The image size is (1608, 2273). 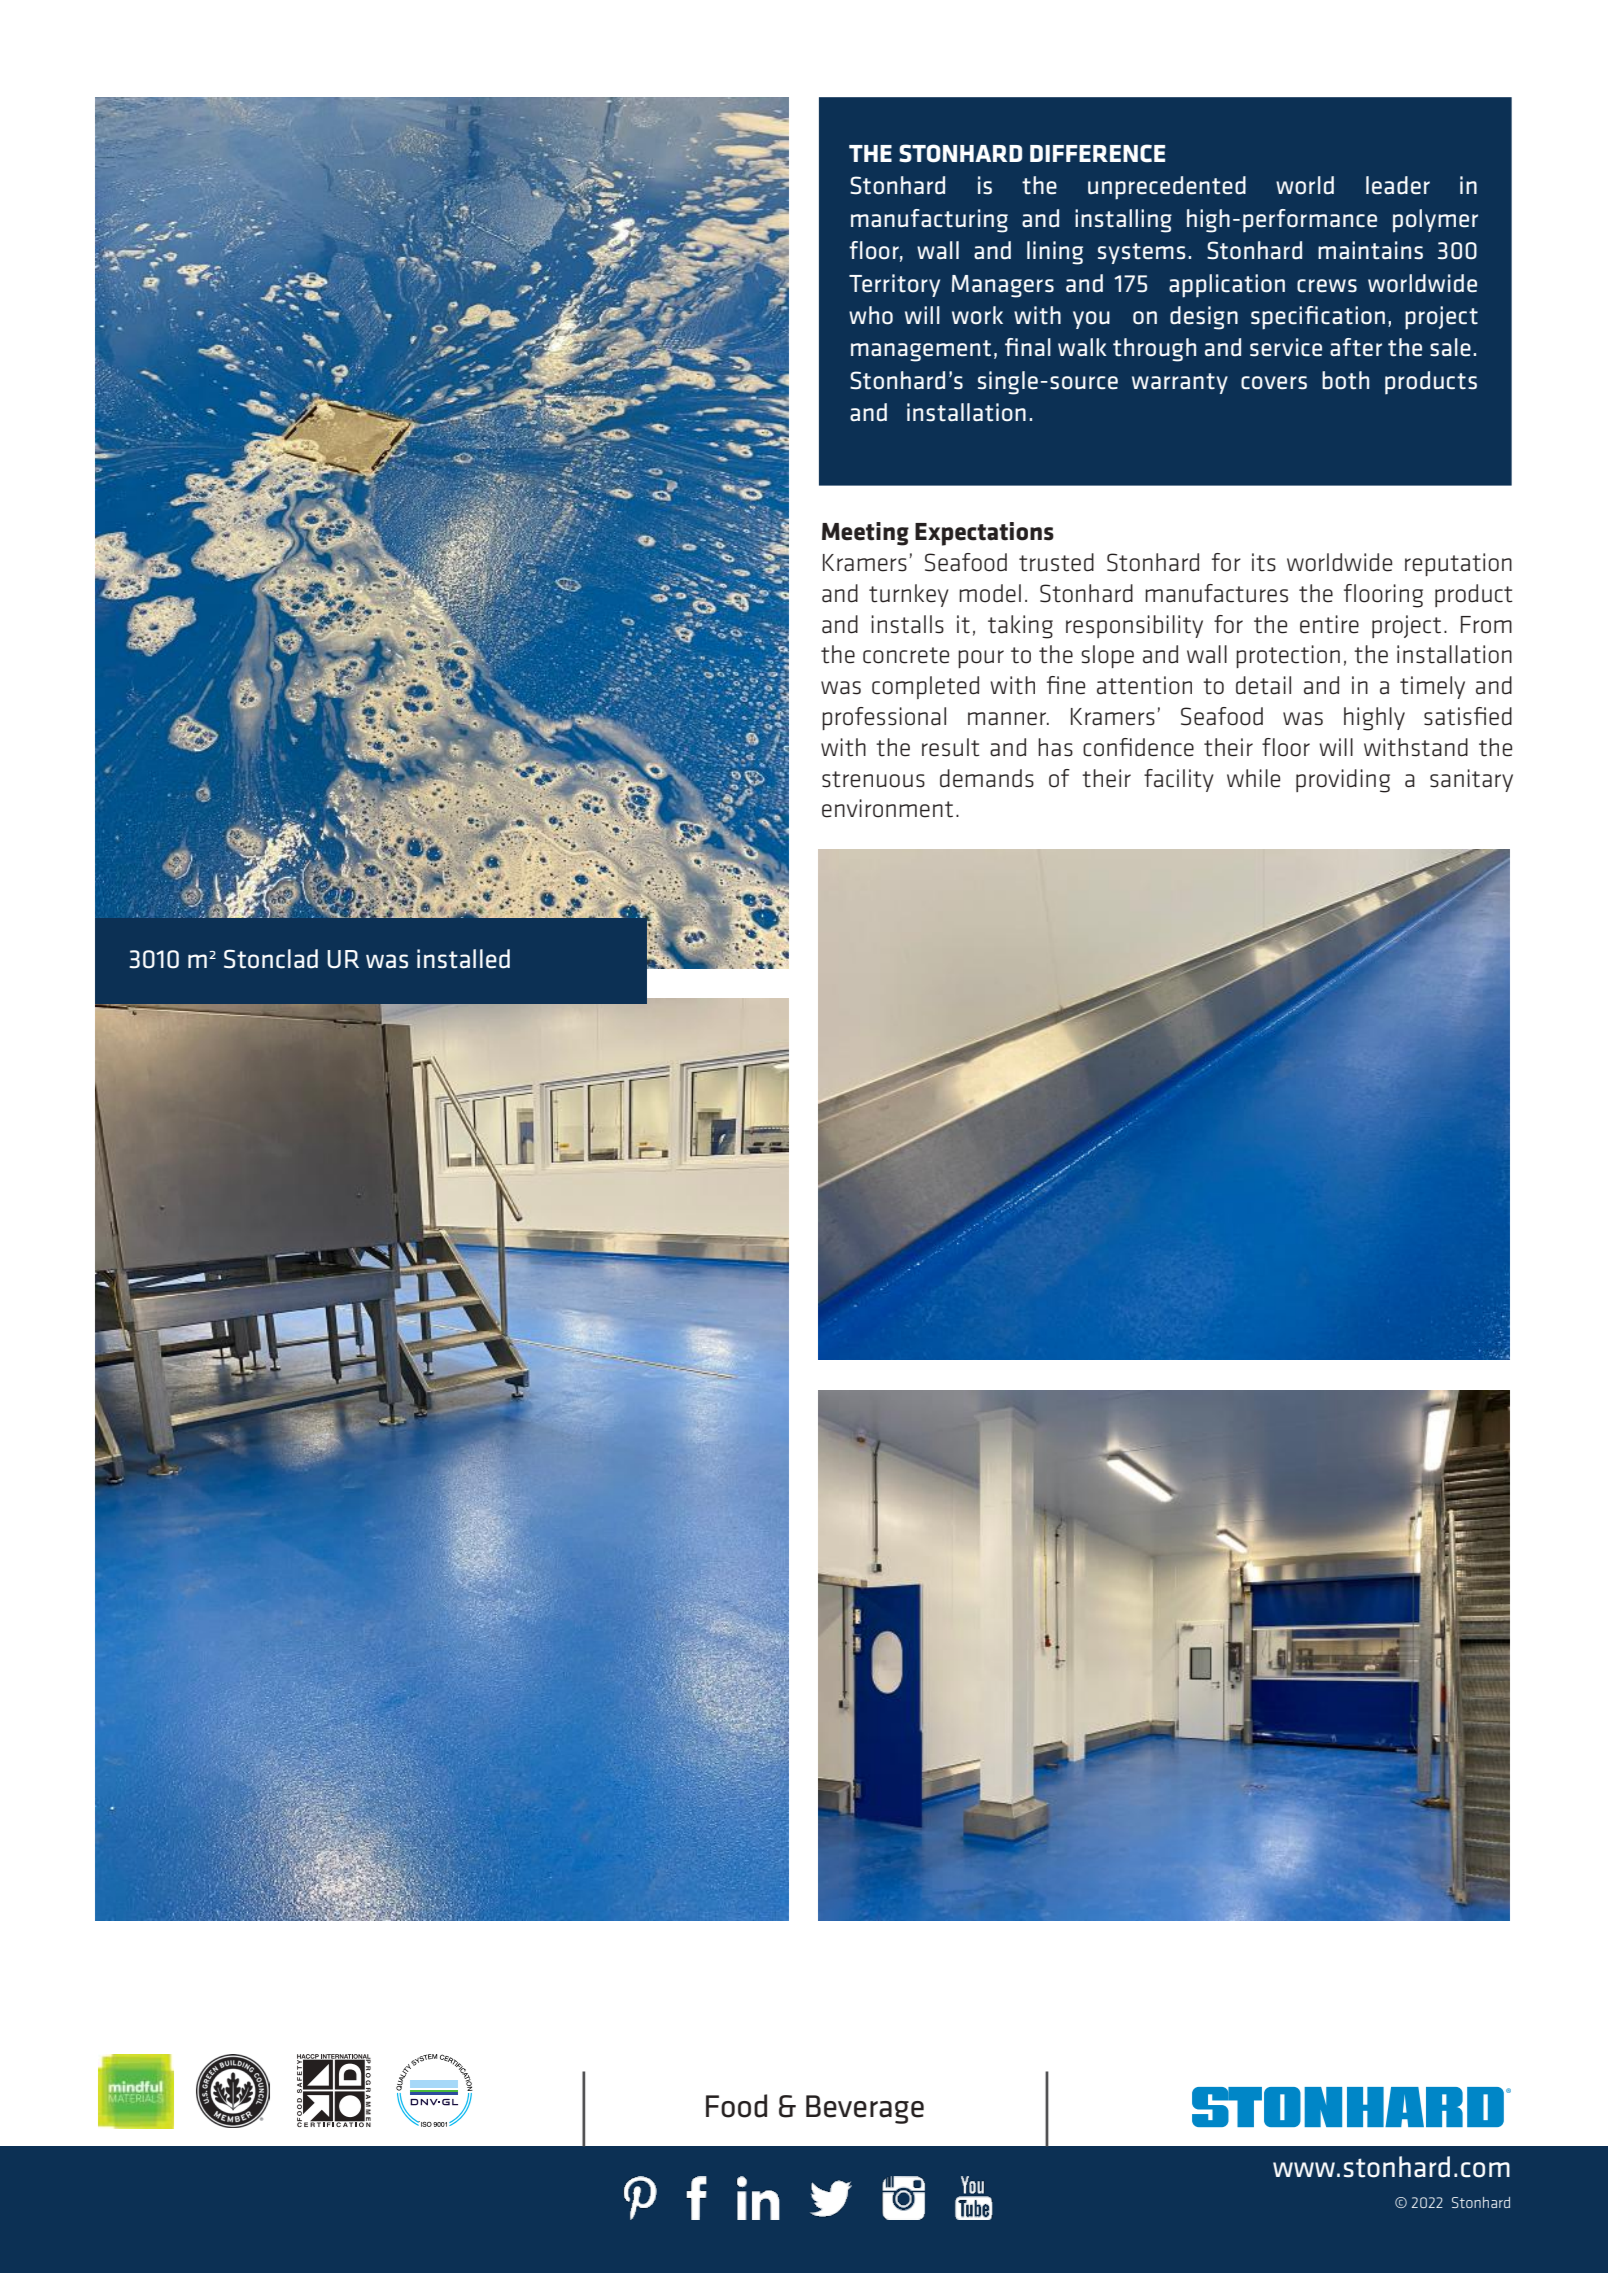 What do you see at coordinates (929, 221) in the image?
I see `manufacturing` at bounding box center [929, 221].
